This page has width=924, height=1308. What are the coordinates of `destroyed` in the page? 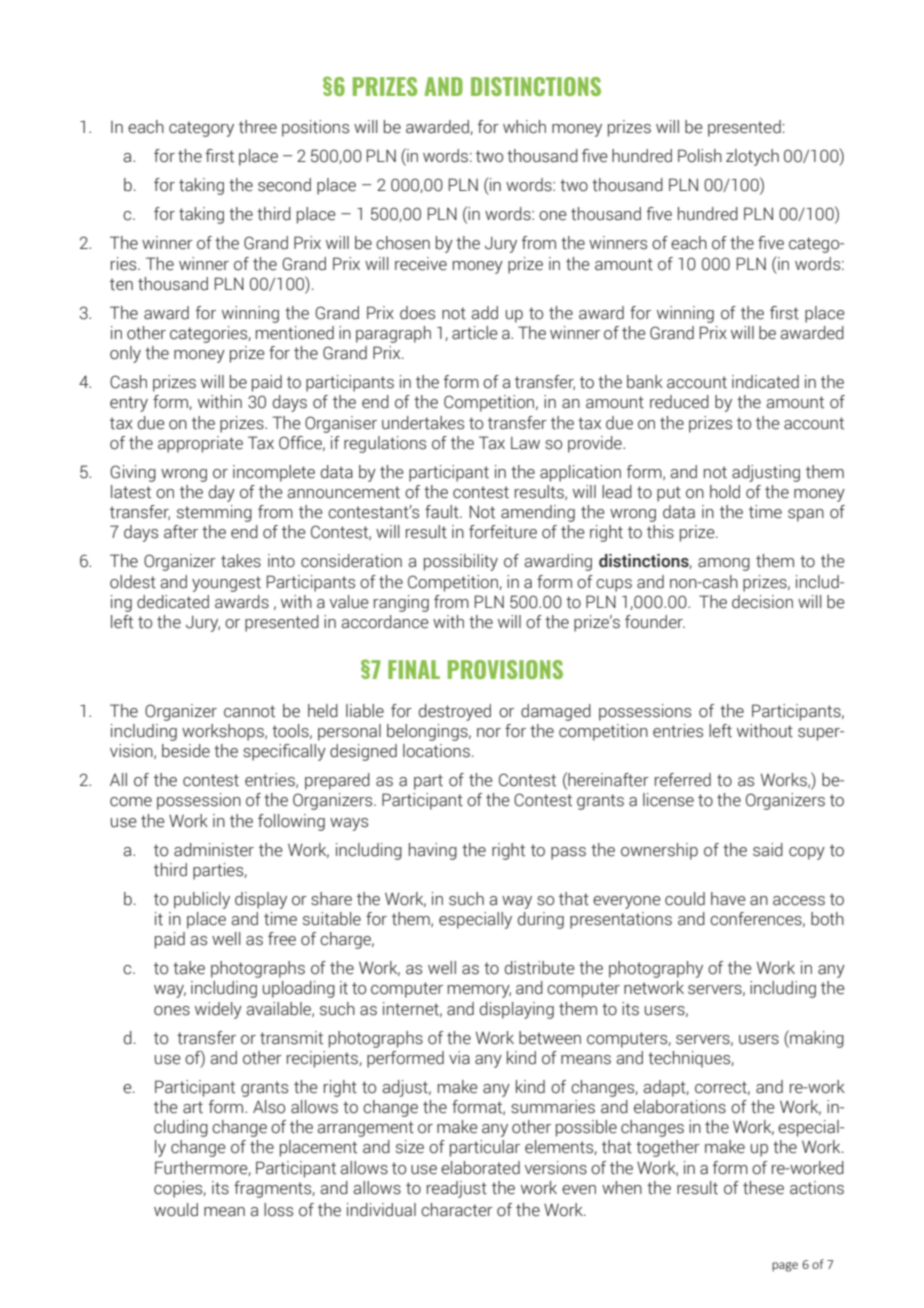 It's located at (455, 712).
